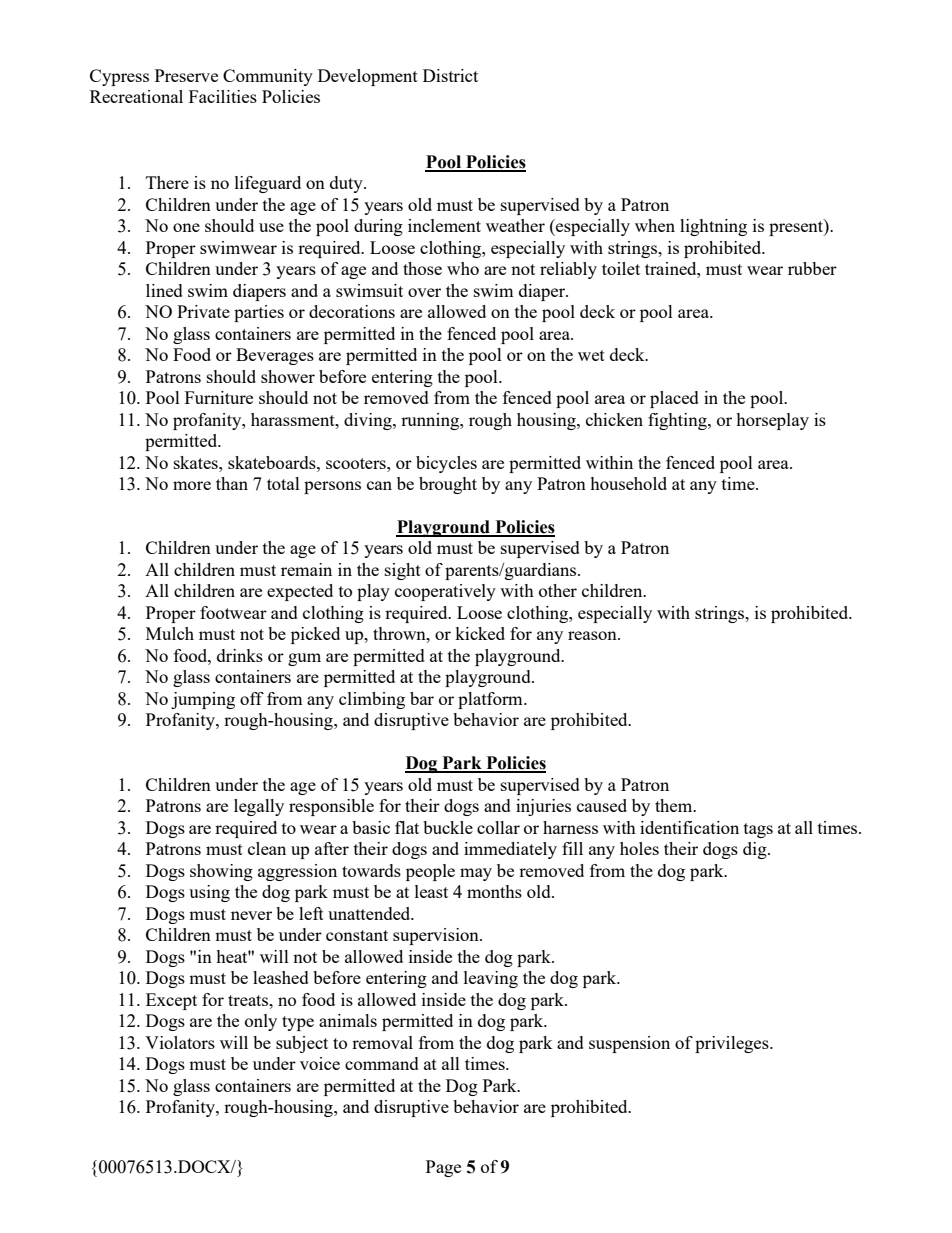 This screenshot has height=1233, width=952. Describe the element at coordinates (424, 292) in the screenshot. I see `over` at that location.
